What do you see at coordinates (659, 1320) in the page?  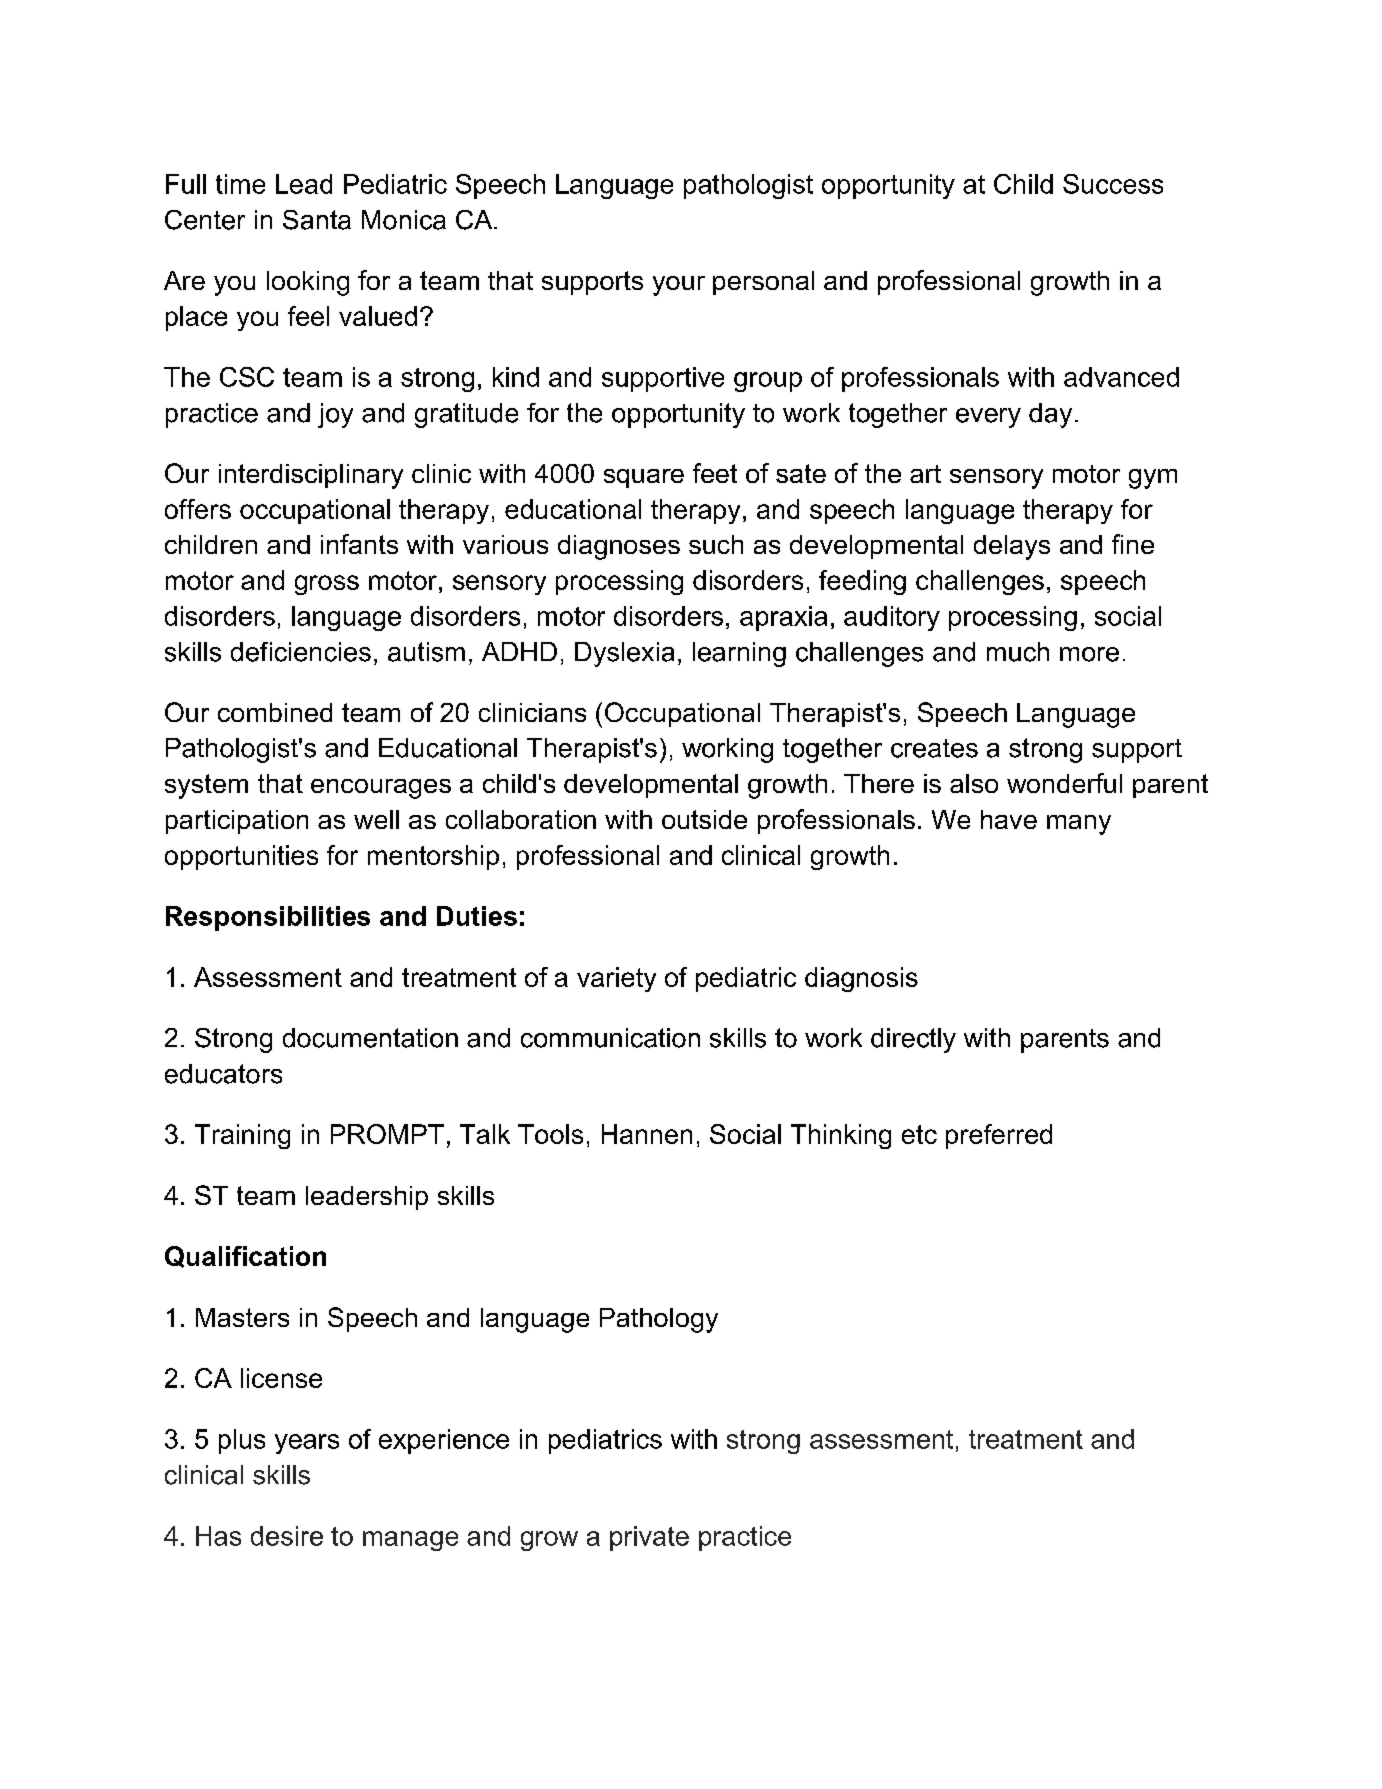 I see `Pathology` at bounding box center [659, 1320].
